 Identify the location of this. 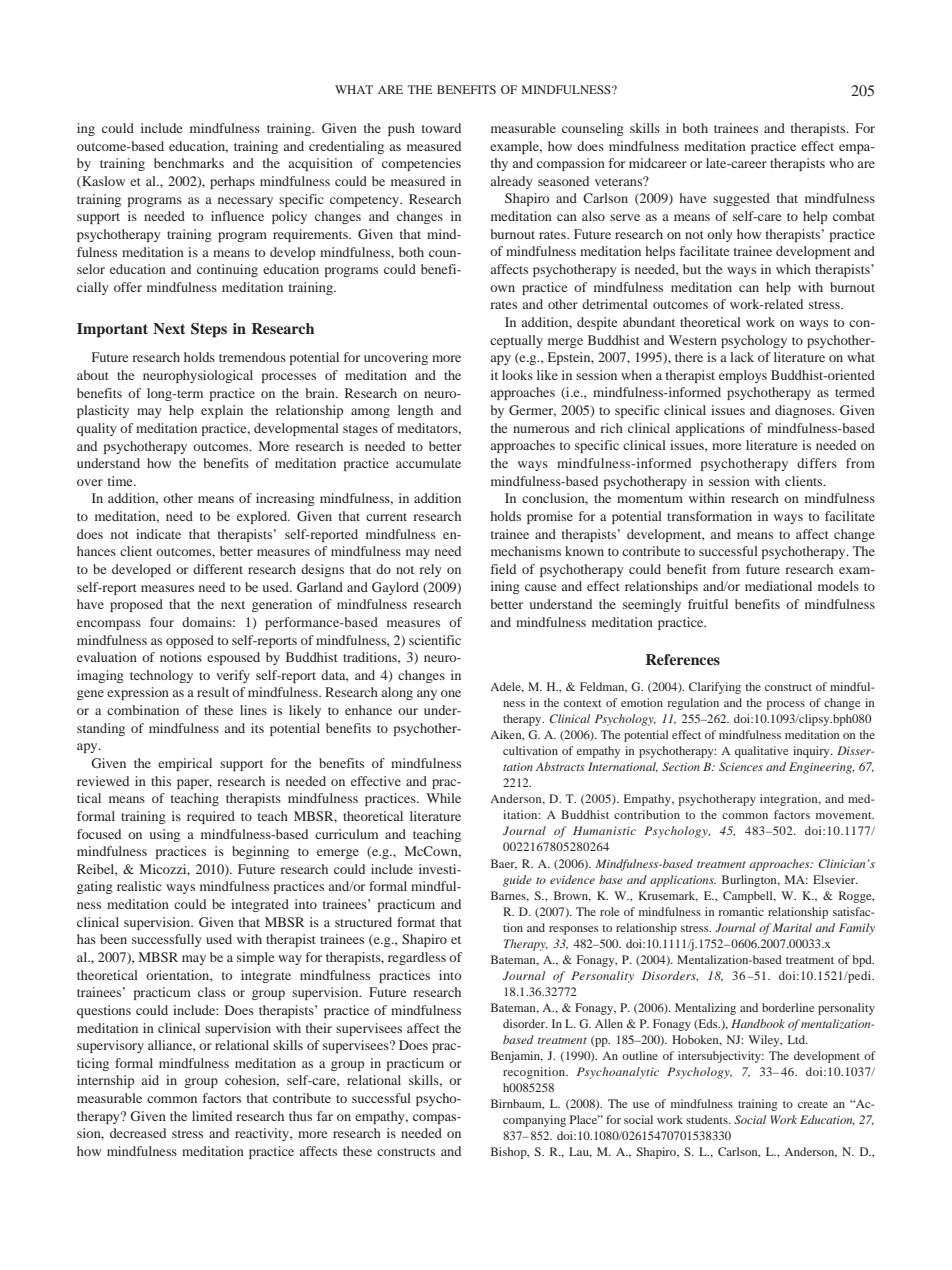
(161, 781).
